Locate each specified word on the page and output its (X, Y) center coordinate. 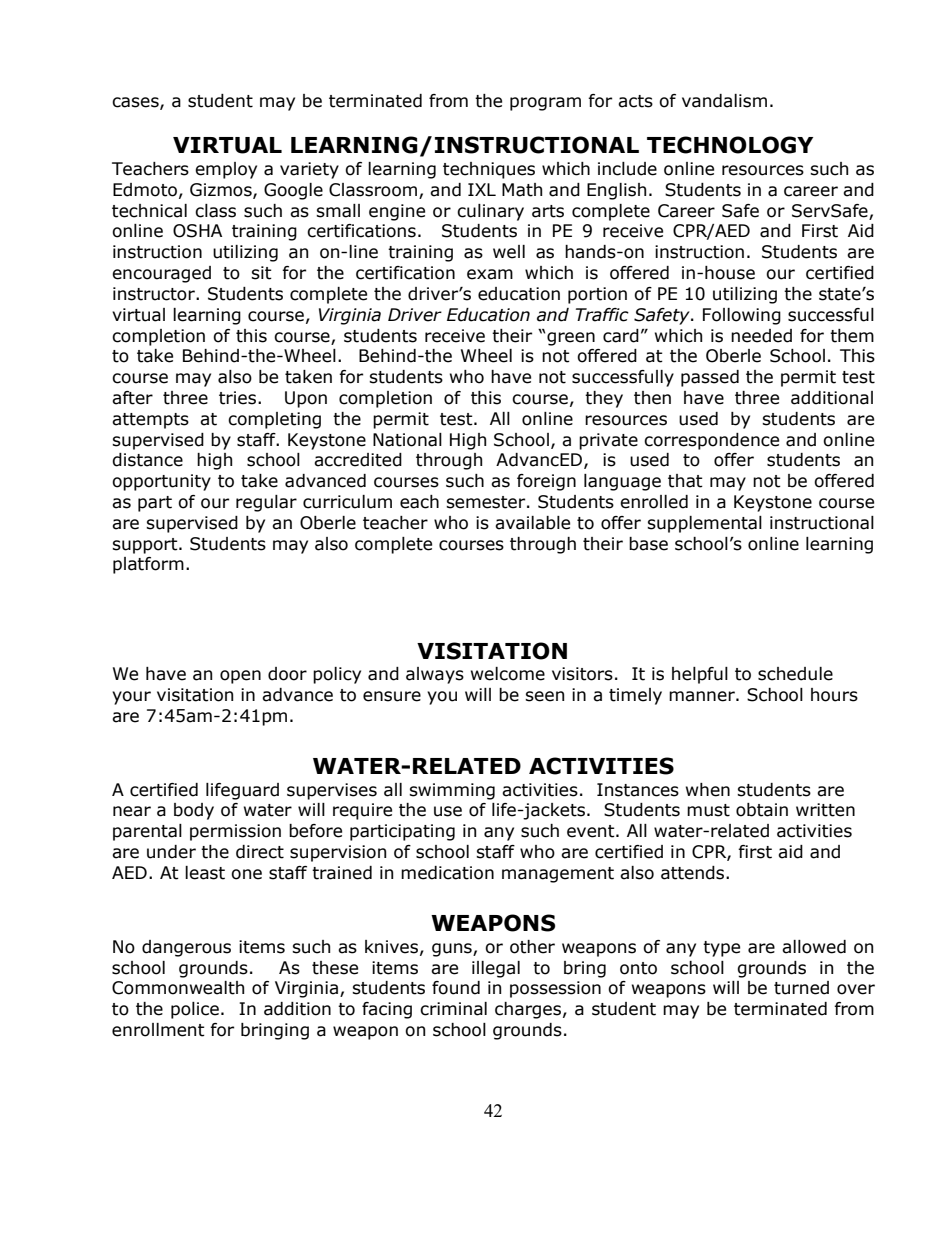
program (545, 104)
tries (237, 398)
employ (226, 170)
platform (148, 565)
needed (761, 336)
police (195, 1010)
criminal (453, 1009)
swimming (452, 791)
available (532, 523)
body (194, 811)
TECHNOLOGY (730, 145)
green (571, 339)
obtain (762, 810)
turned (801, 988)
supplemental (704, 524)
